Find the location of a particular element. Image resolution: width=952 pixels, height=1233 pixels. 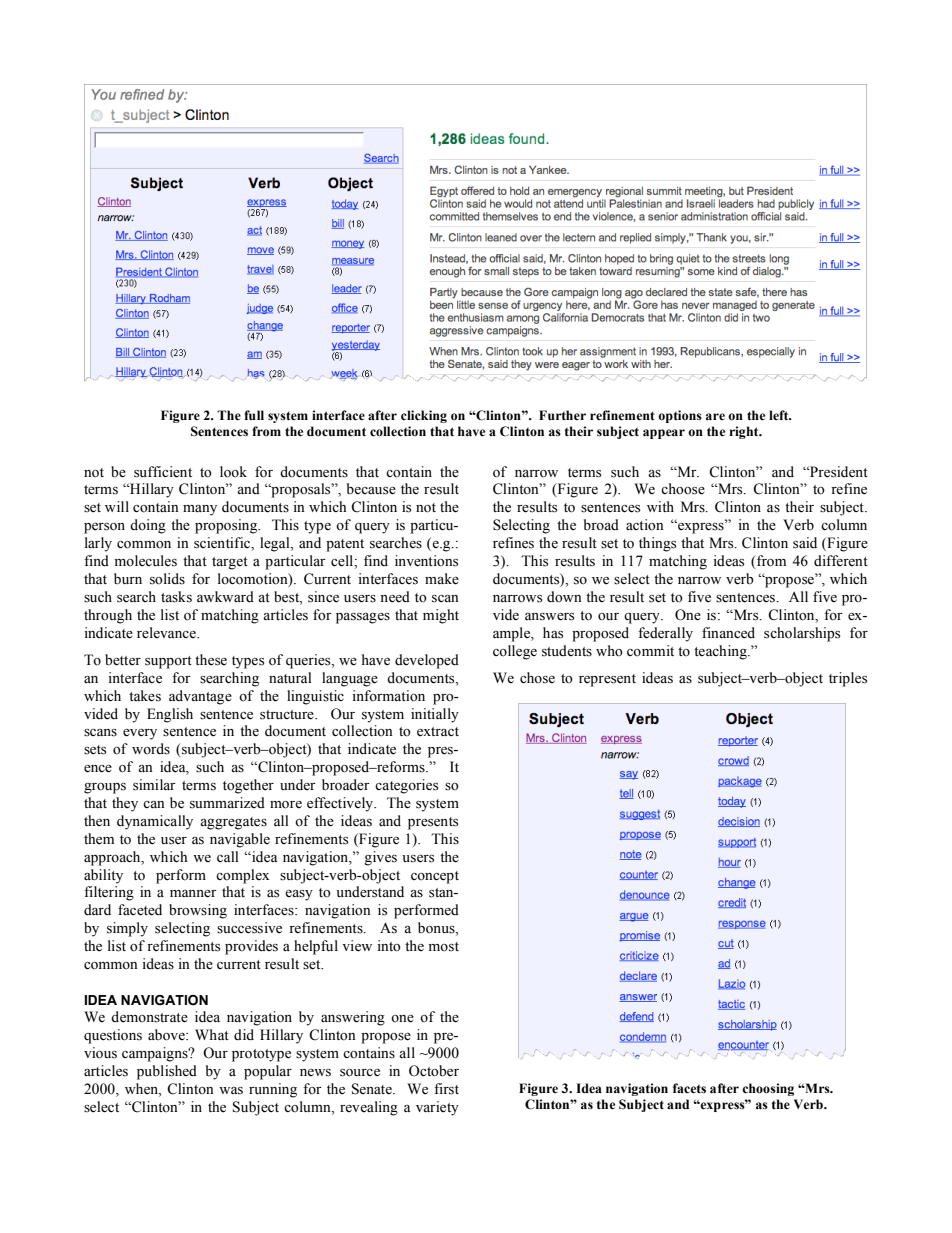

clicking is located at coordinates (424, 416).
